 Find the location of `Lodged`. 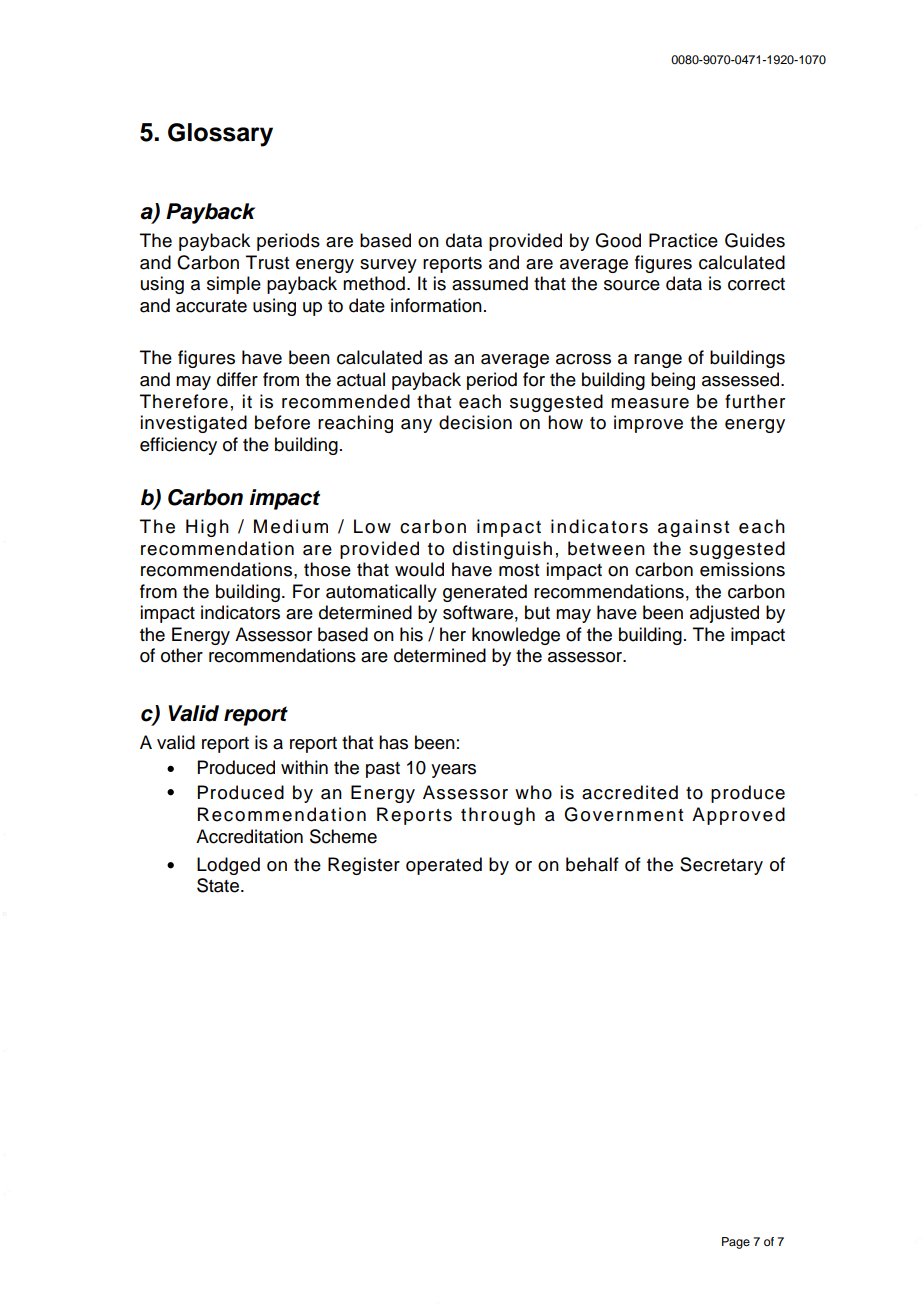

Lodged is located at coordinates (228, 866).
